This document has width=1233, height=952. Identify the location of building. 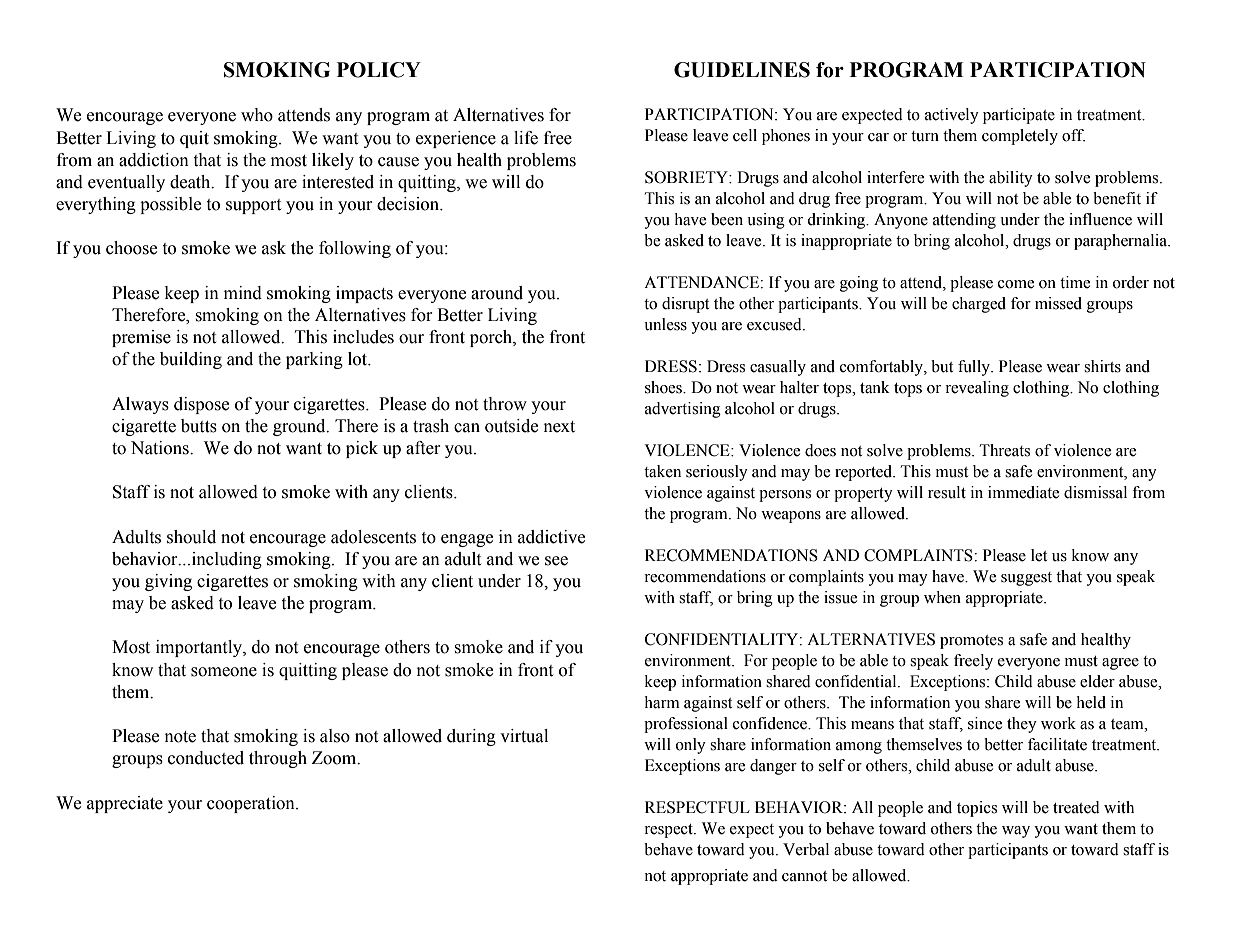
(191, 360).
